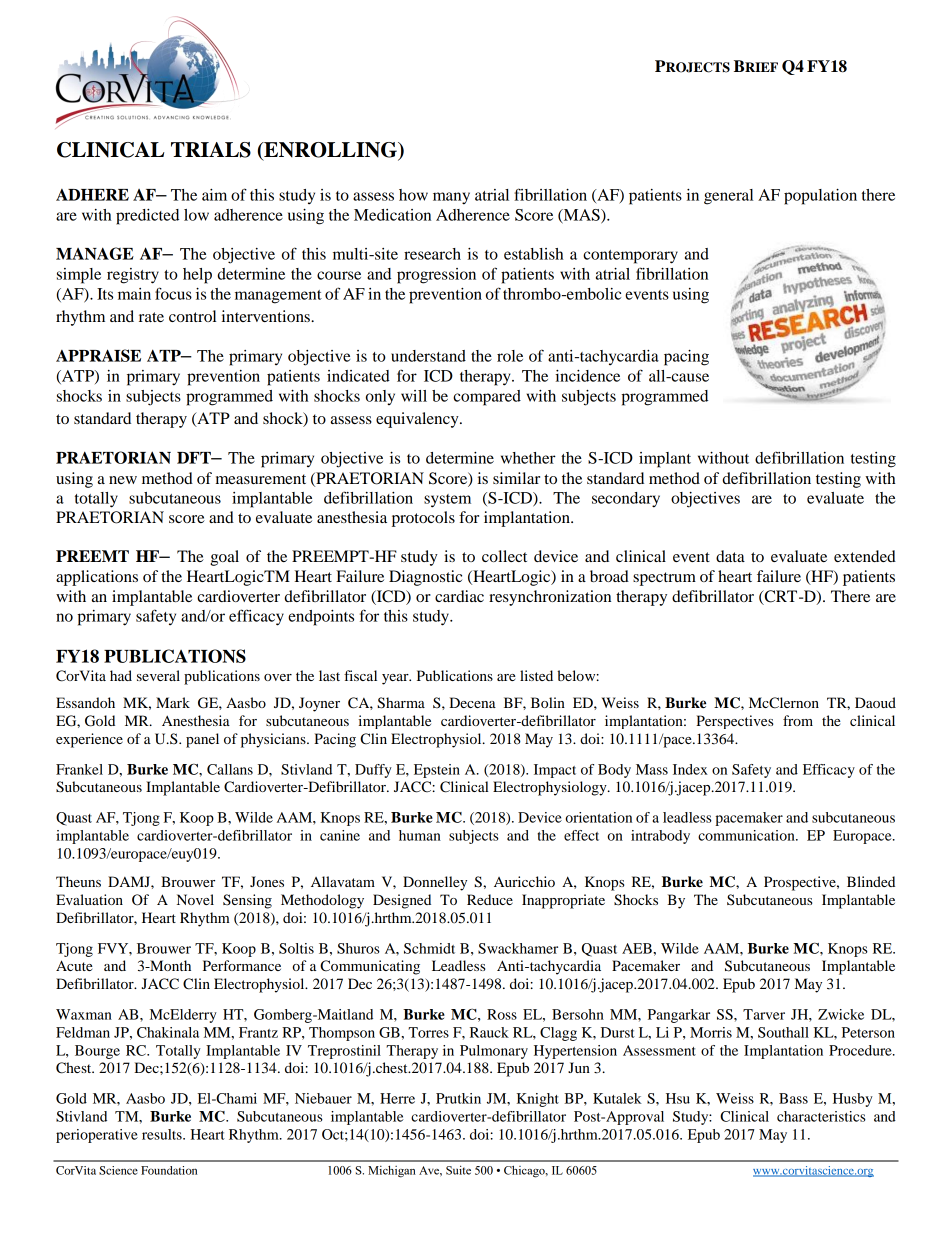 The height and width of the page is (1233, 952). What do you see at coordinates (626, 500) in the page?
I see `secondary` at bounding box center [626, 500].
